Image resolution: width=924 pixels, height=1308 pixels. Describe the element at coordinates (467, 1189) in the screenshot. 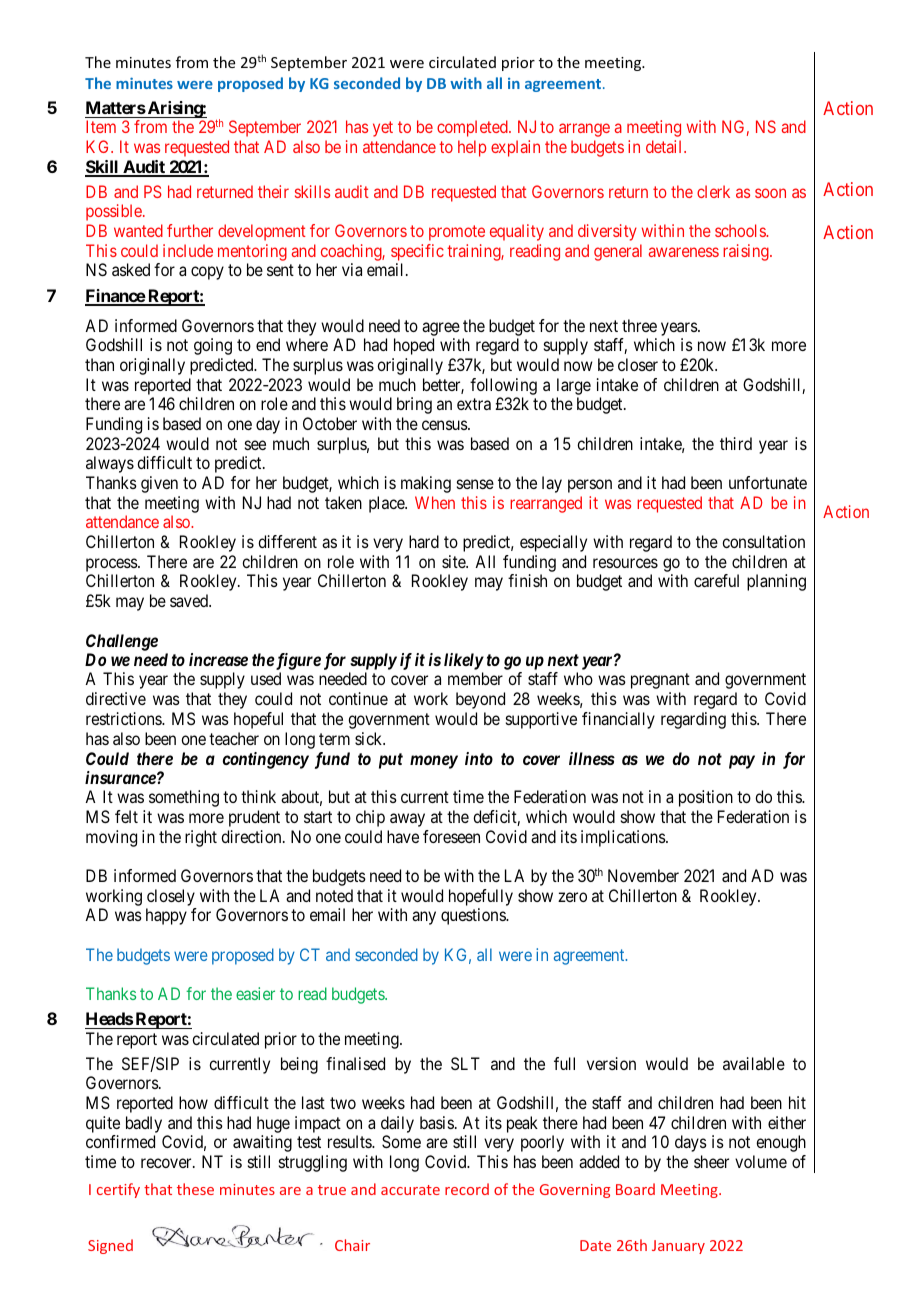

I see `record` at that location.
